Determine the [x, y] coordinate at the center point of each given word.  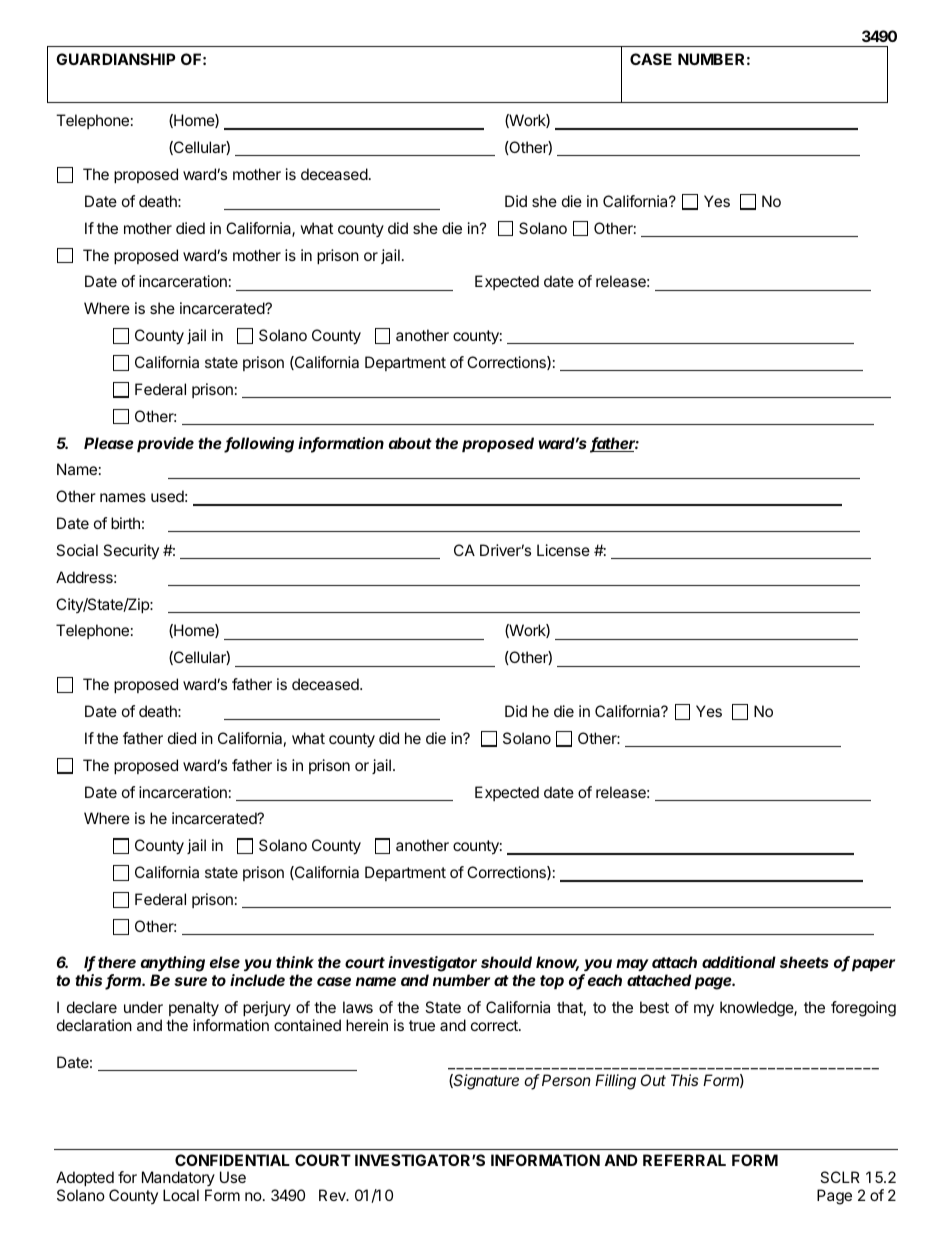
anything [173, 965]
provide [165, 444]
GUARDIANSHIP [116, 59]
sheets [804, 962]
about [410, 443]
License [563, 550]
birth [125, 523]
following [259, 445]
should [506, 962]
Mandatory [178, 1180]
